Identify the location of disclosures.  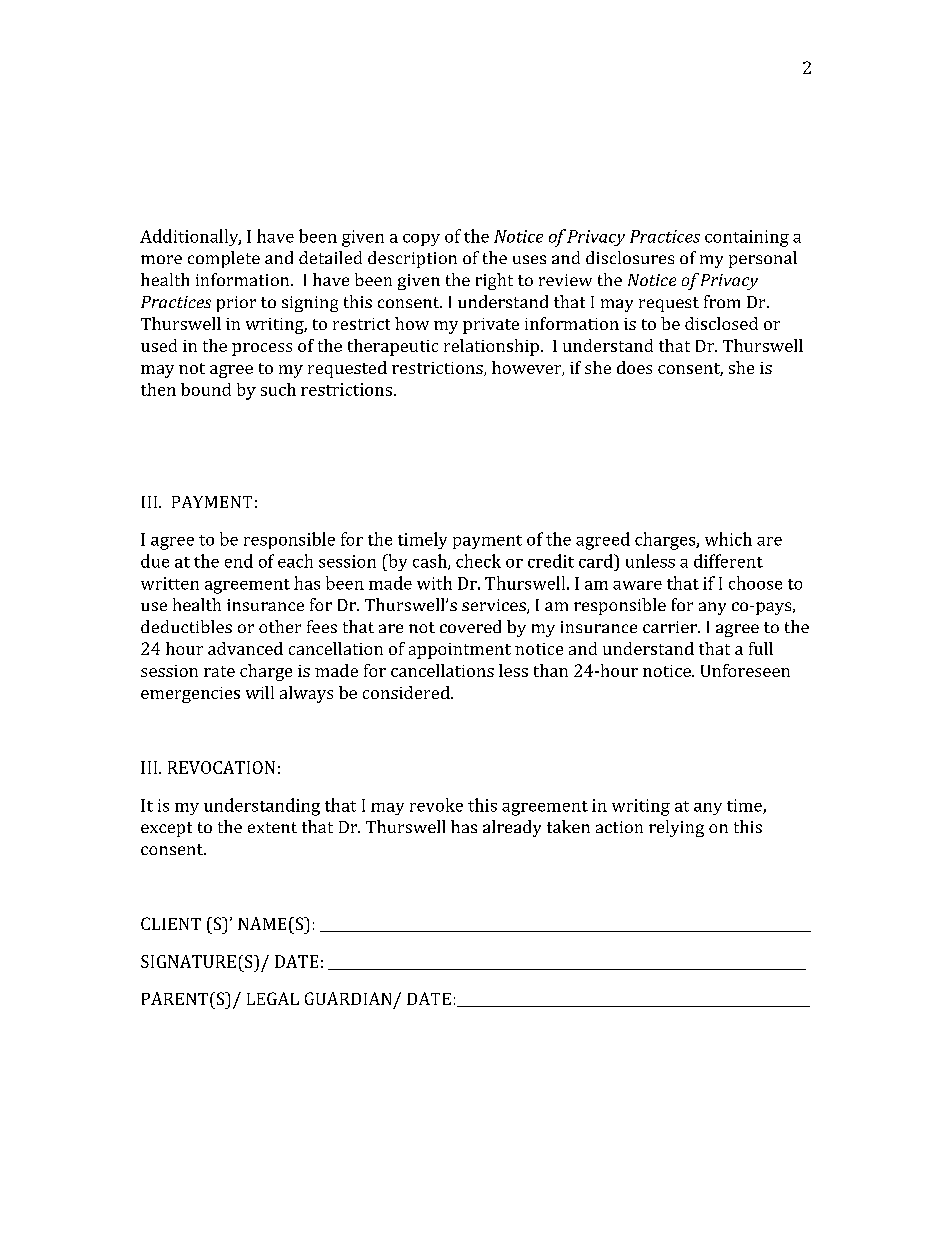
(630, 257).
